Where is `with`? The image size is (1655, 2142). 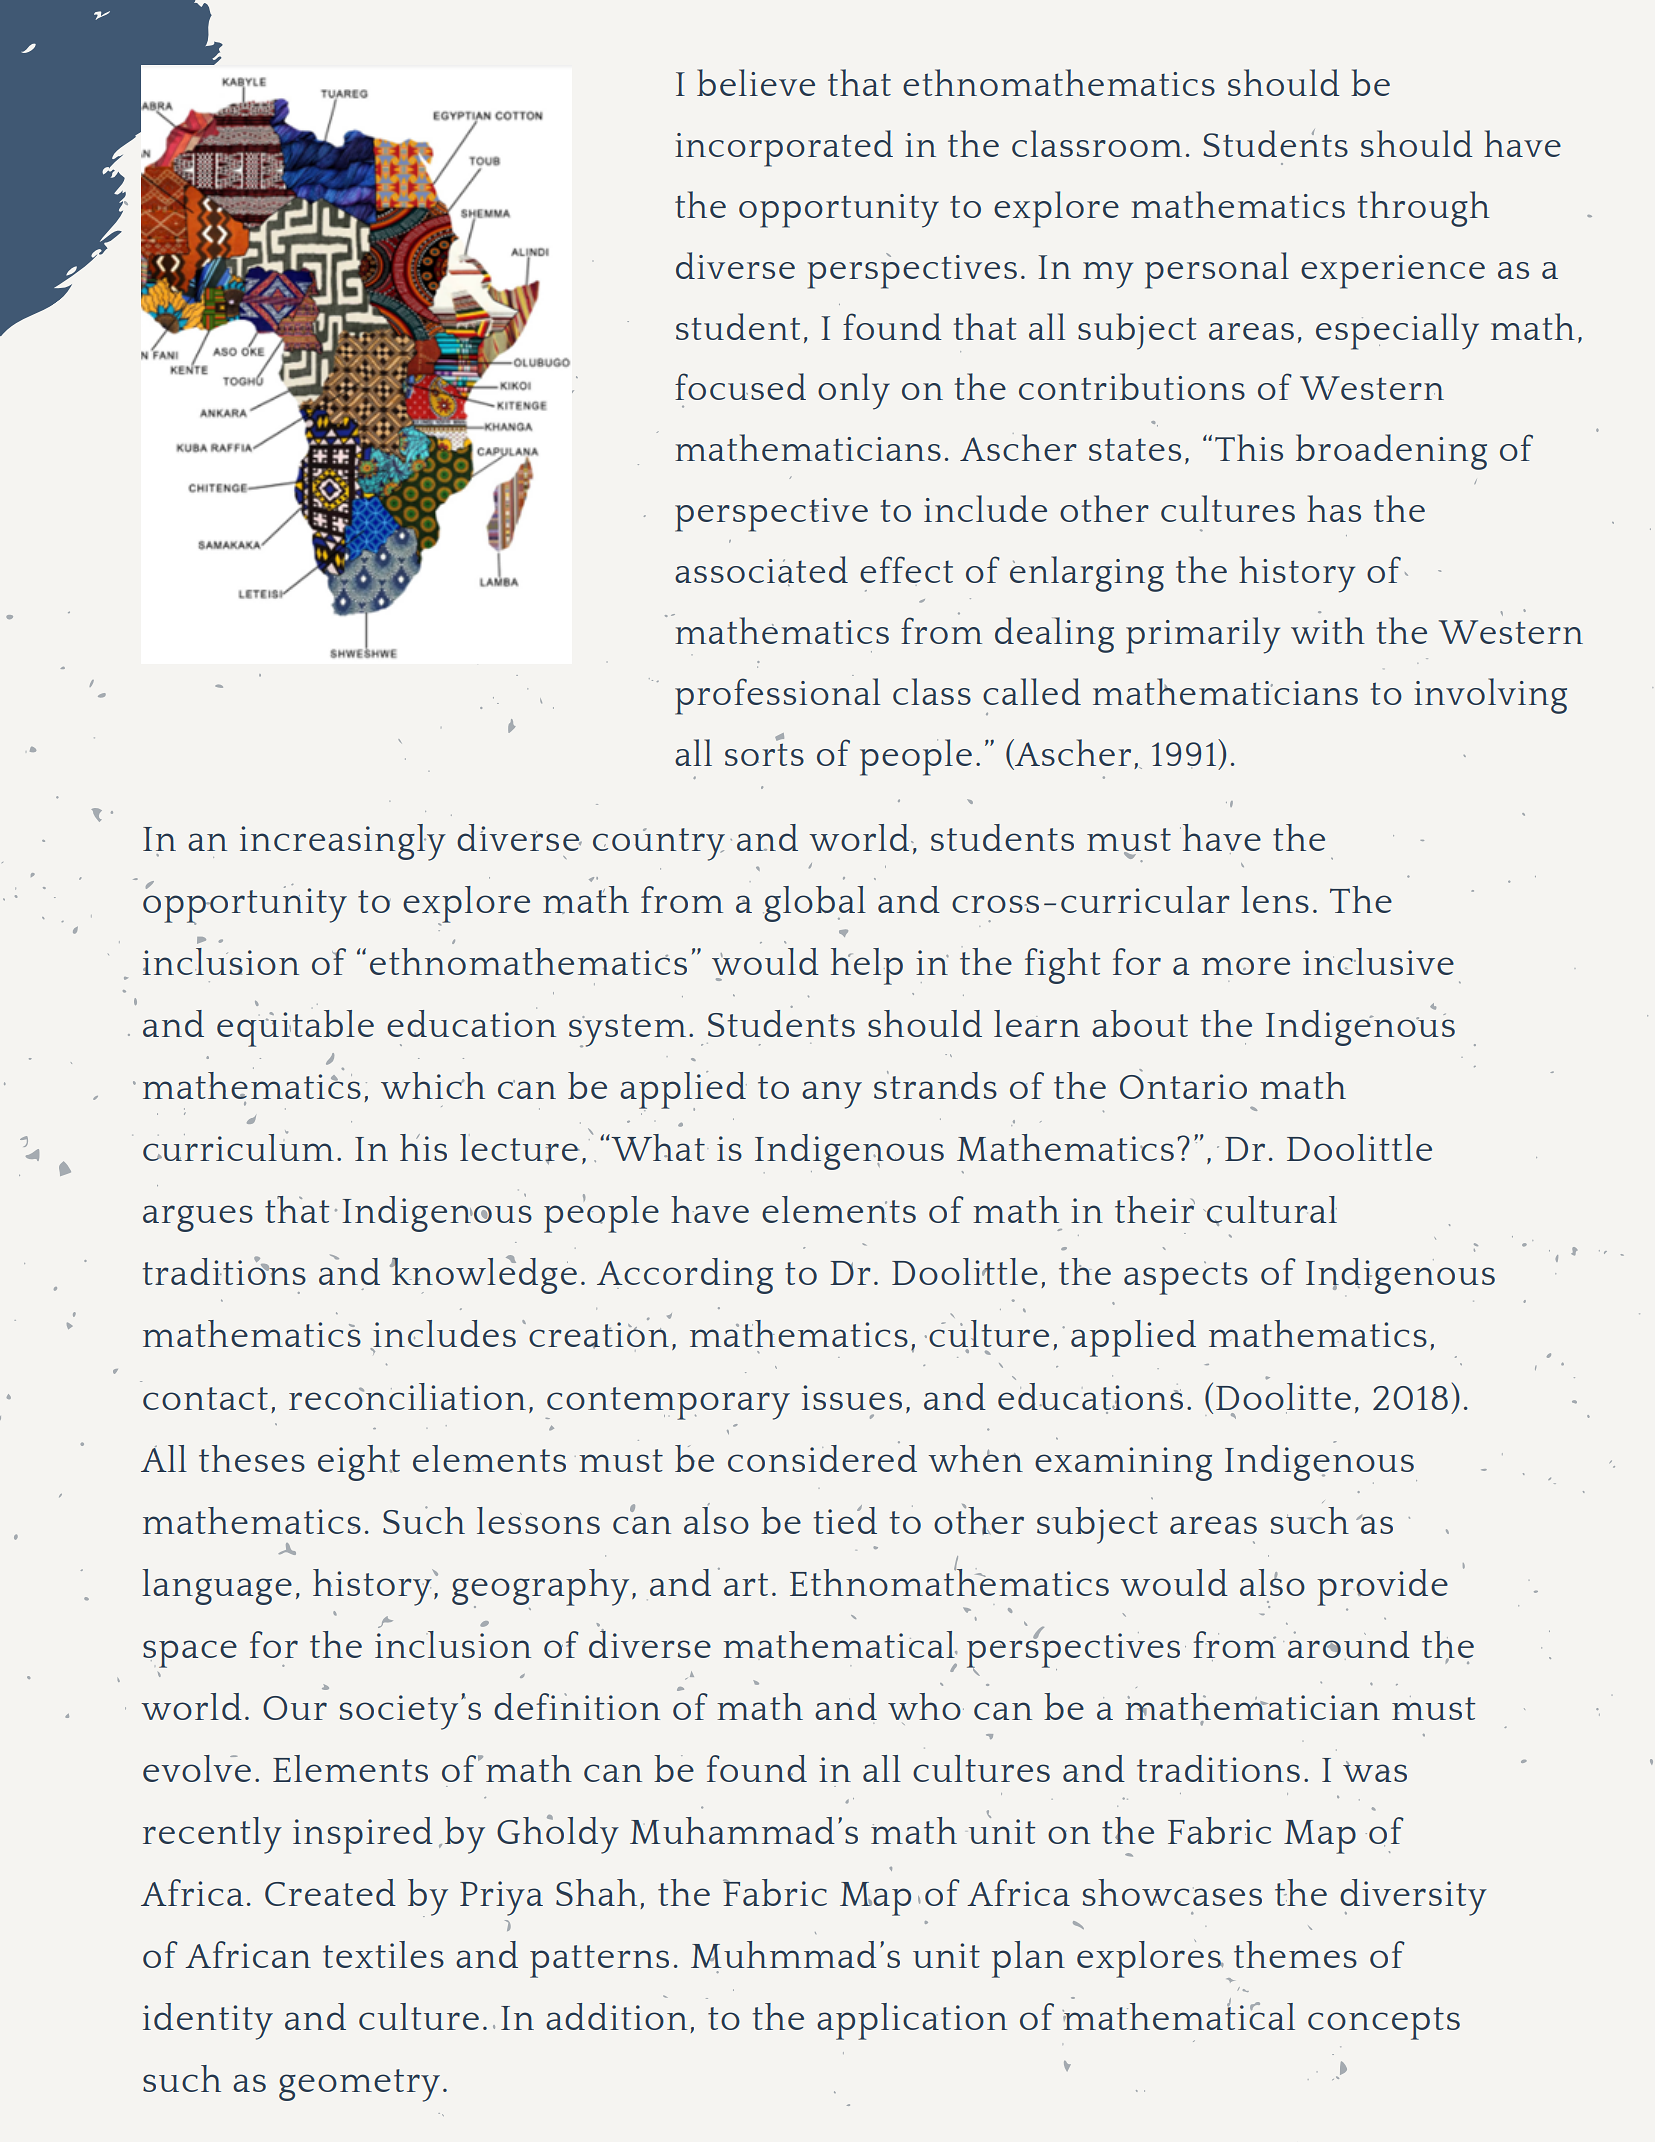 with is located at coordinates (1328, 630).
